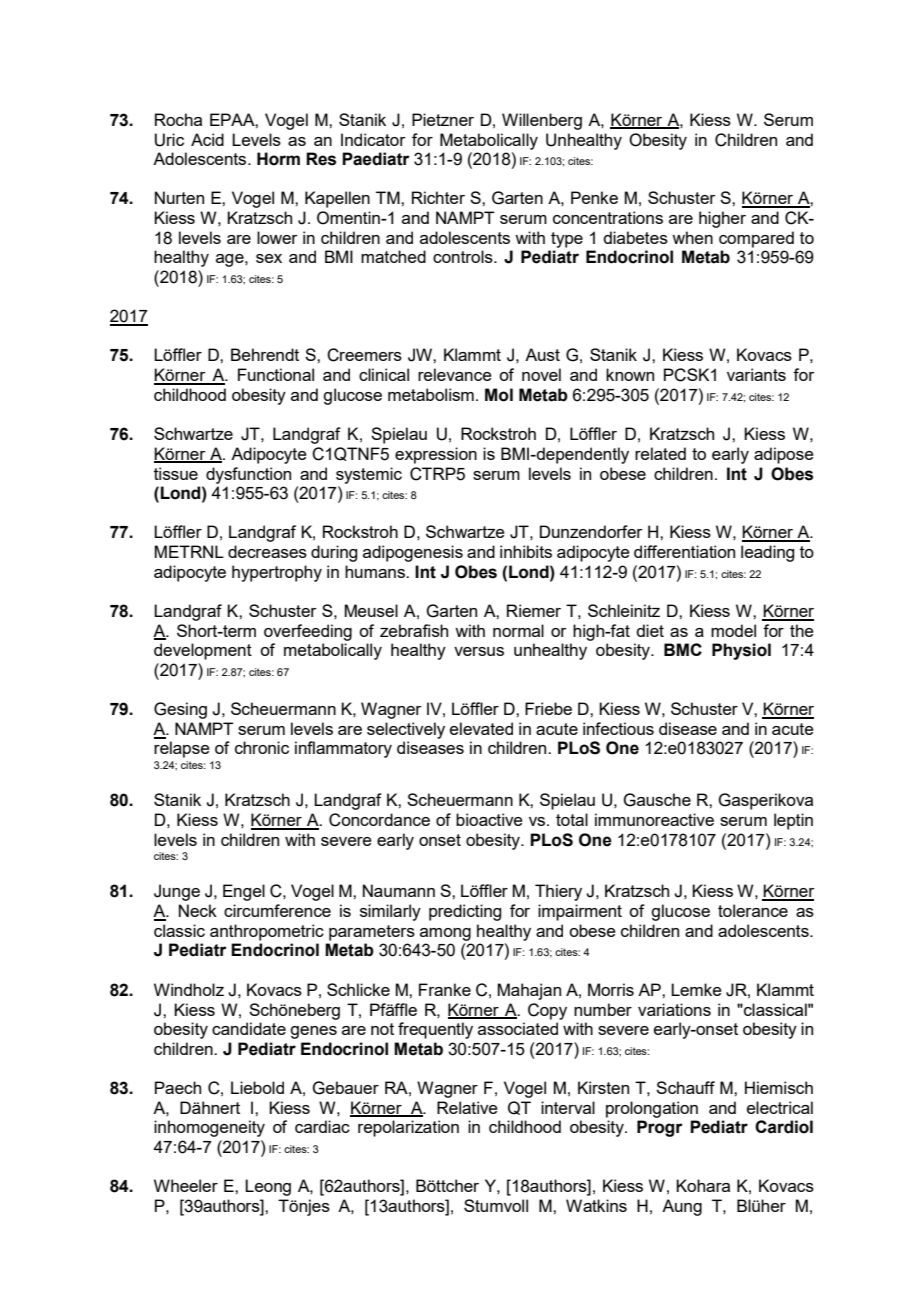 The image size is (924, 1308). I want to click on chronic, so click(262, 747).
